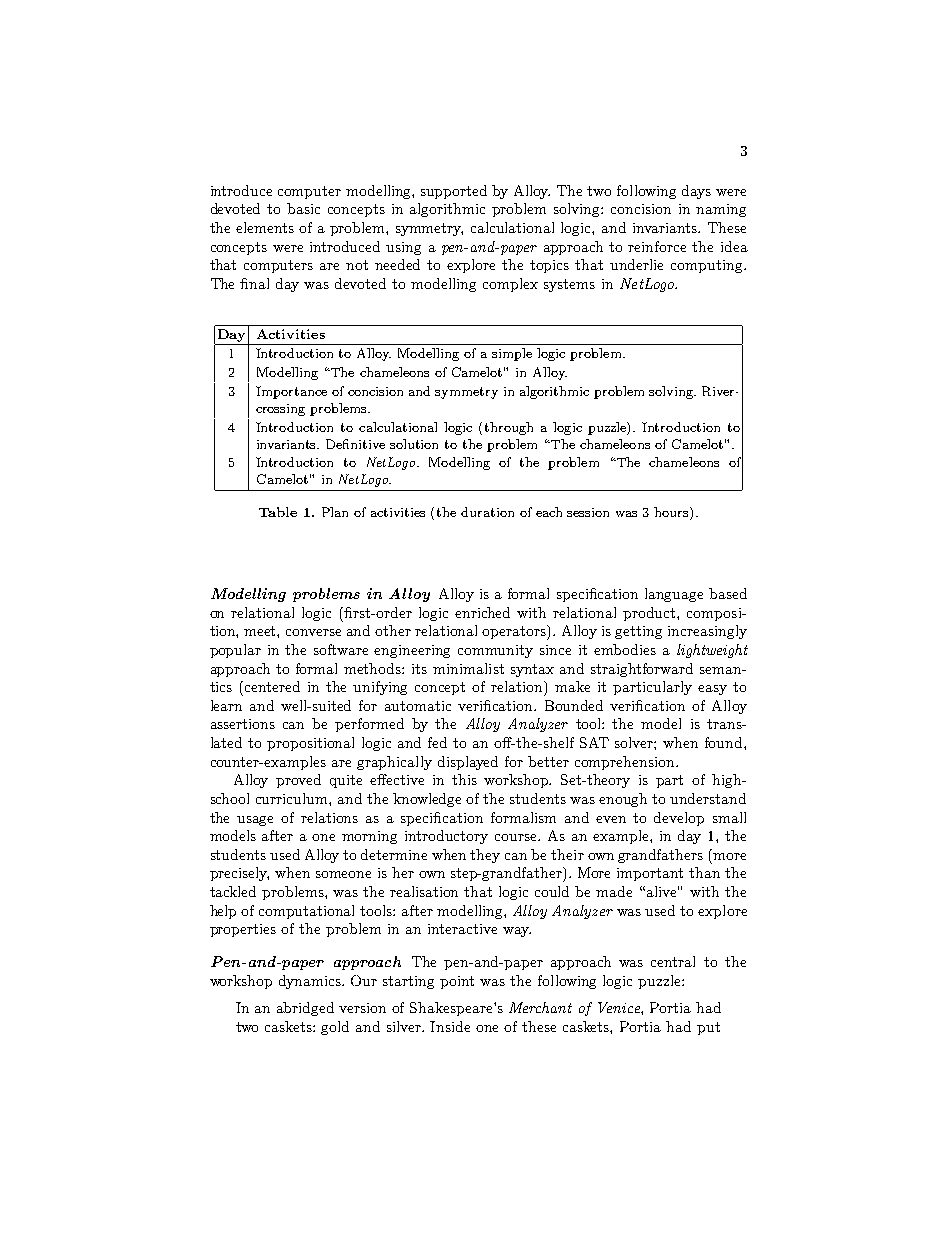 The height and width of the page is (1233, 952). Describe the element at coordinates (696, 192) in the page. I see `days` at that location.
